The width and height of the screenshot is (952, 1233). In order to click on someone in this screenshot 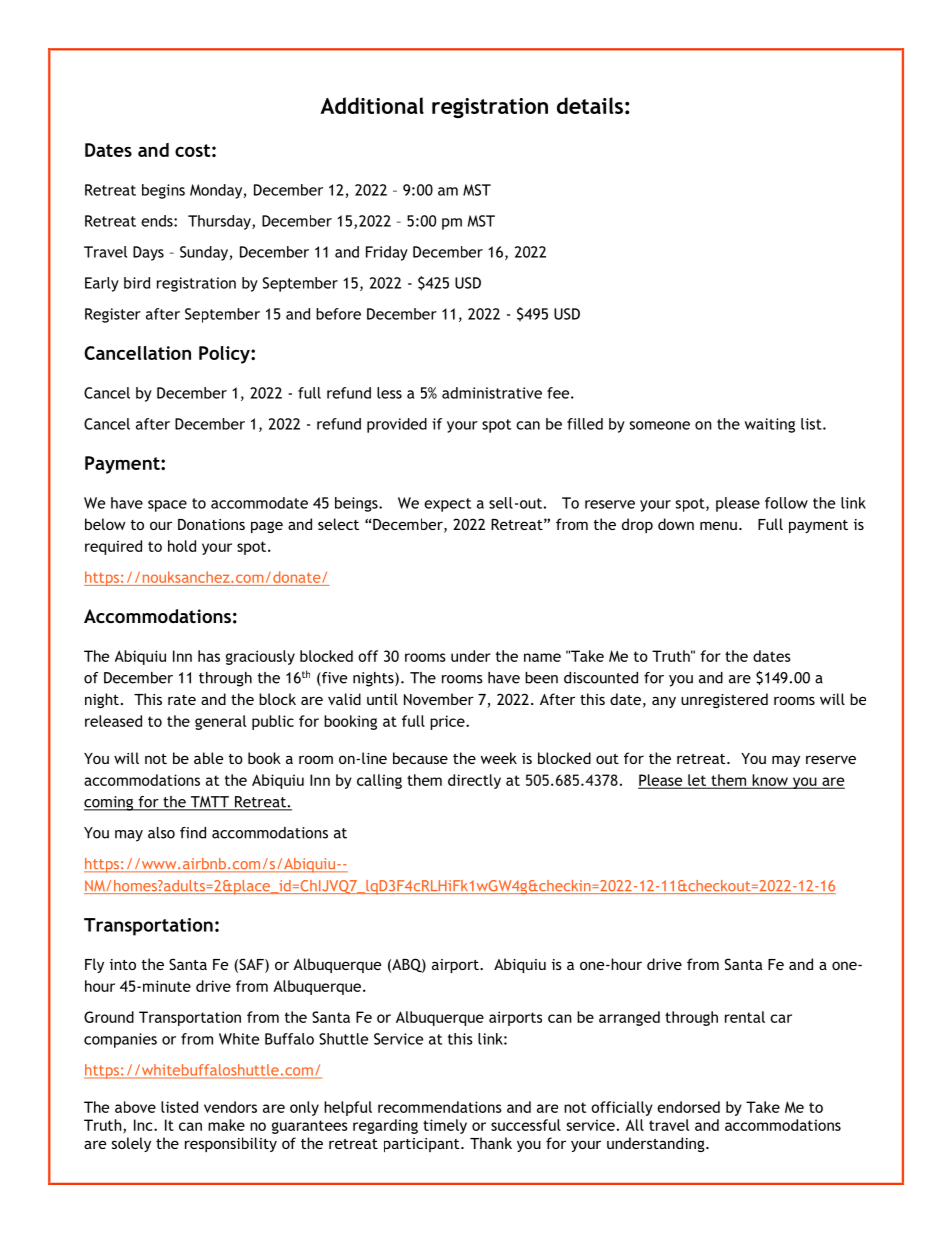, I will do `click(660, 425)`.
